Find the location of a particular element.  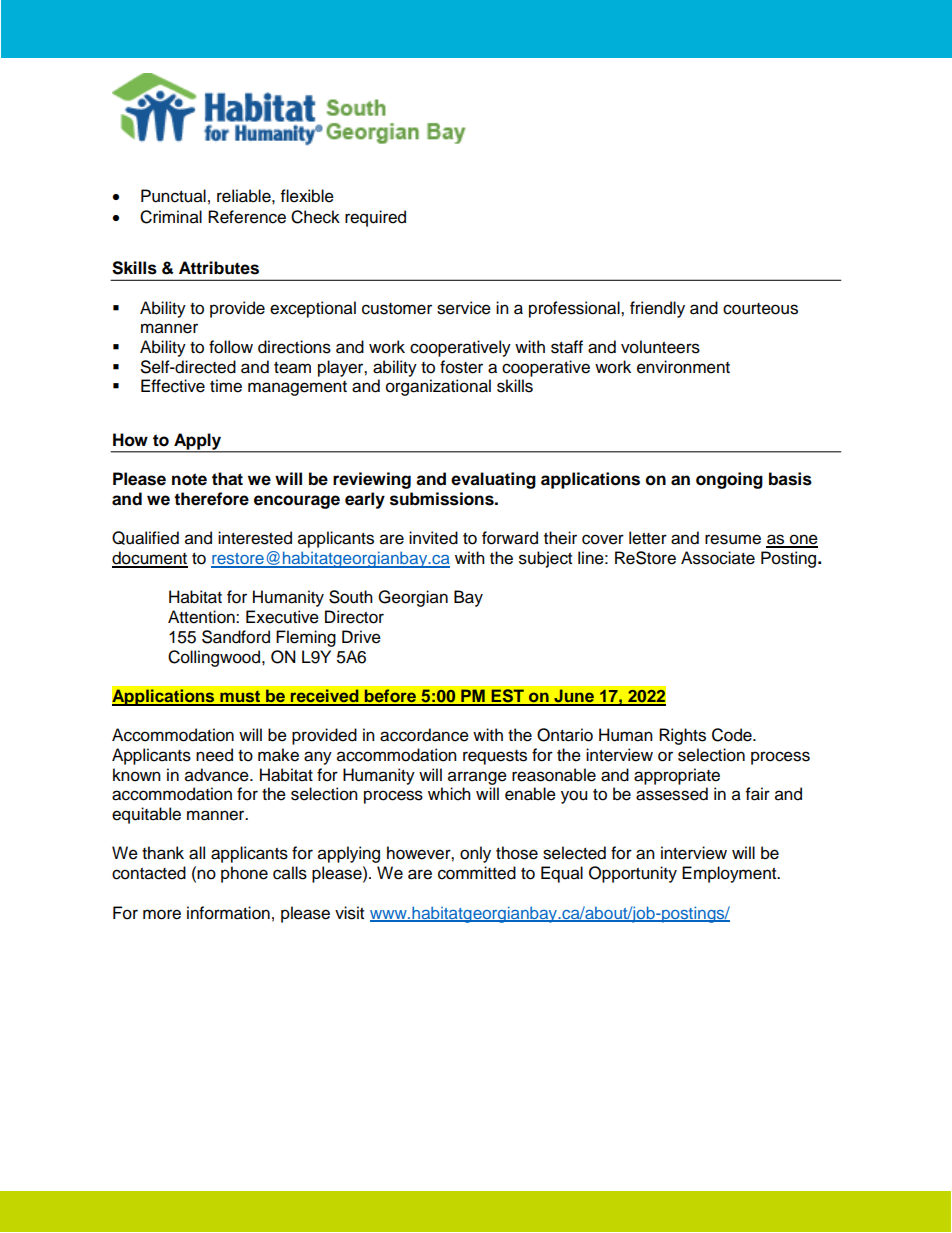

Employment is located at coordinates (730, 874).
